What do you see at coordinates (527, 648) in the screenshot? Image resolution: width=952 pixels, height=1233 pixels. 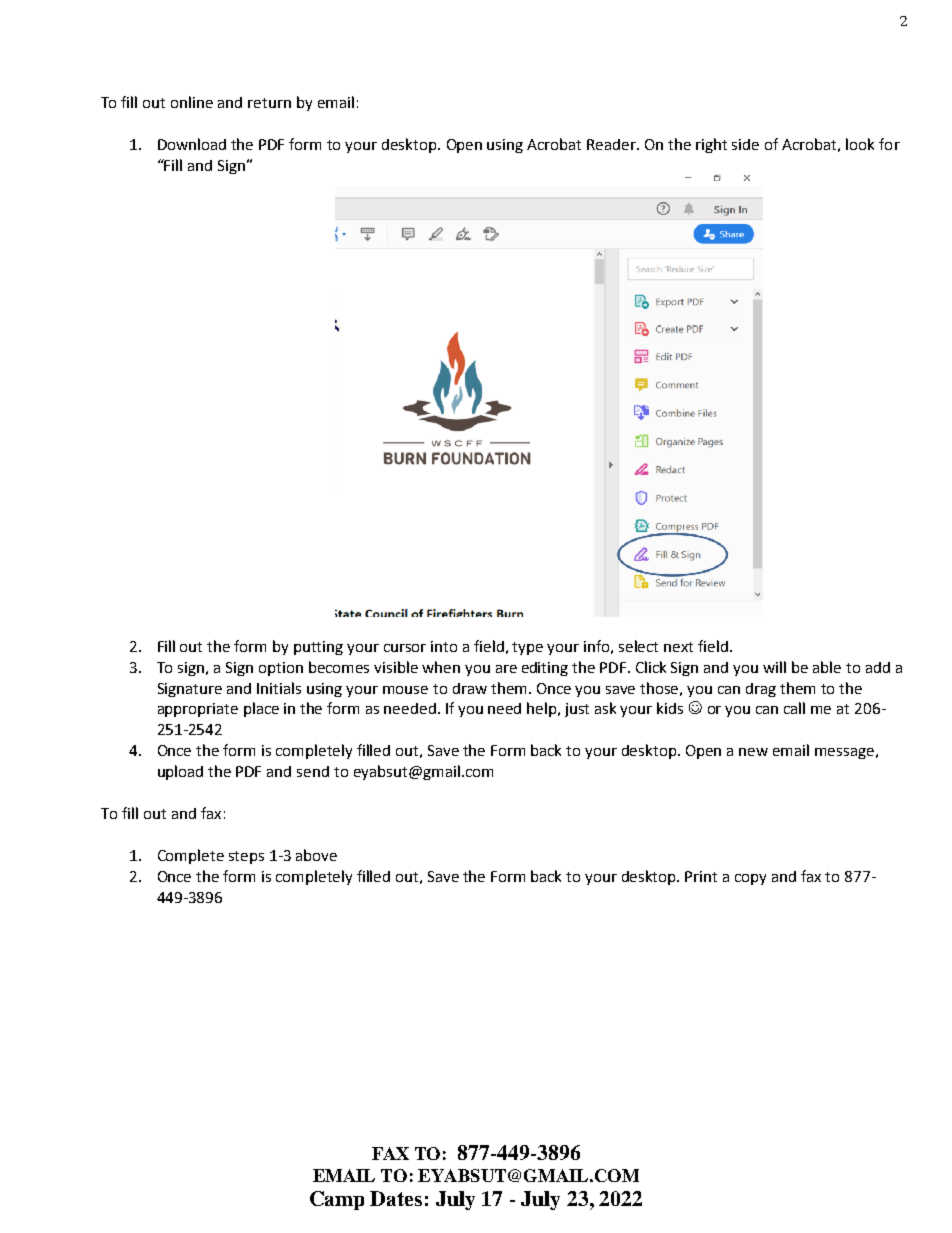 I see `type` at bounding box center [527, 648].
